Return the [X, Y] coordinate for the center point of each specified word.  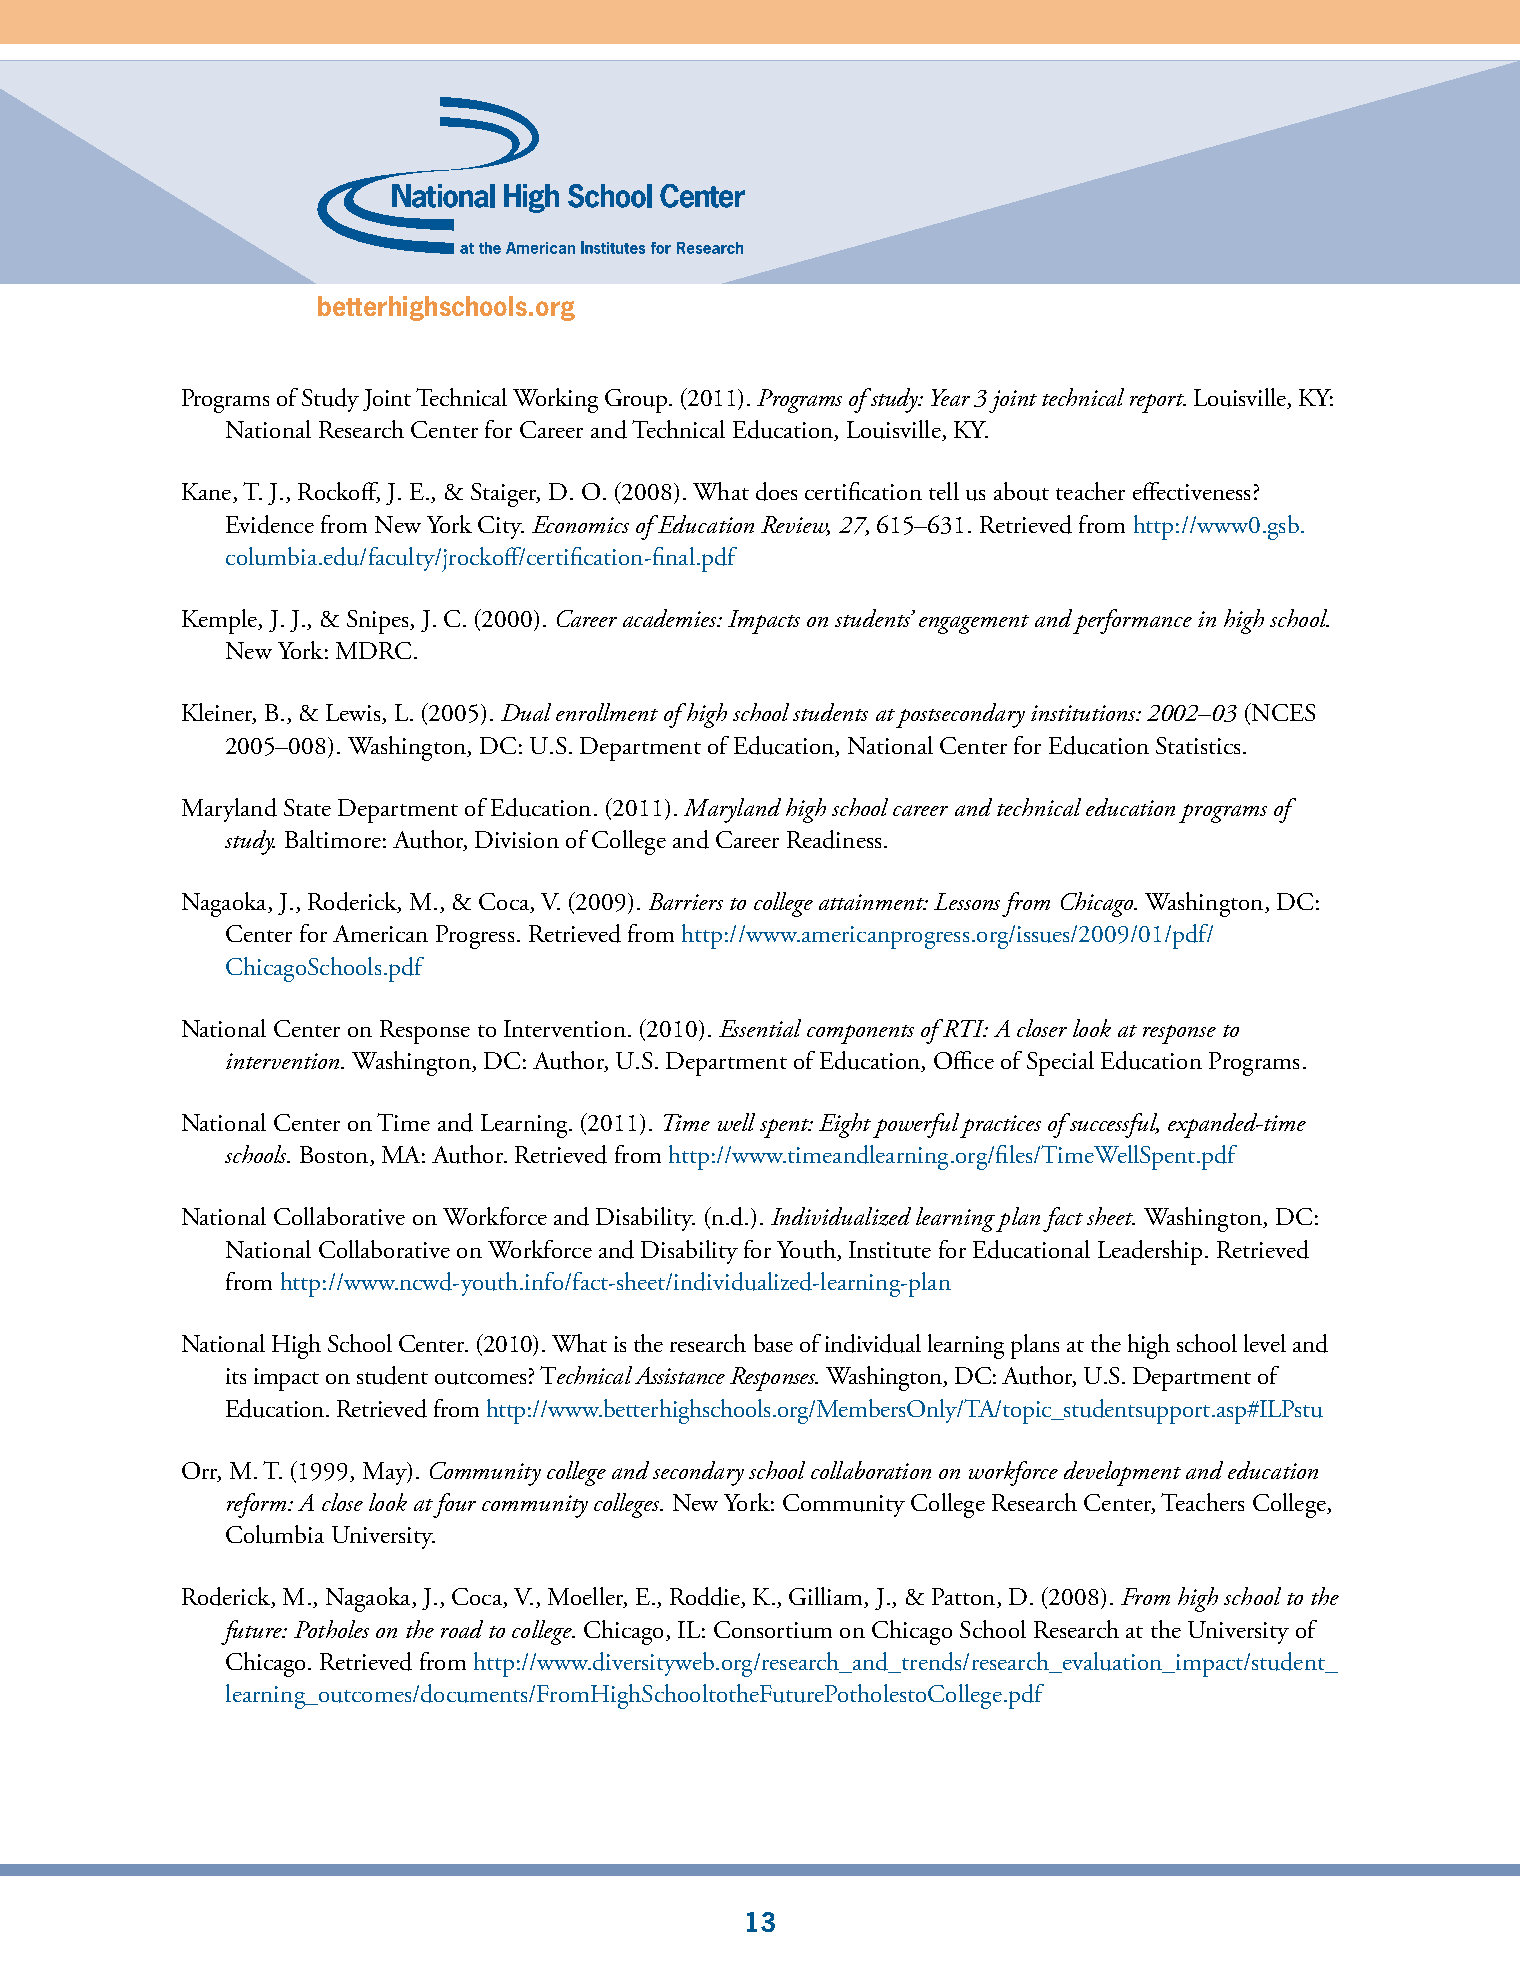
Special [1060, 1063]
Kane [208, 493]
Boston [335, 1156]
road [462, 1629]
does [776, 491]
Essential [760, 1028]
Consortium [773, 1630]
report [1158, 403]
